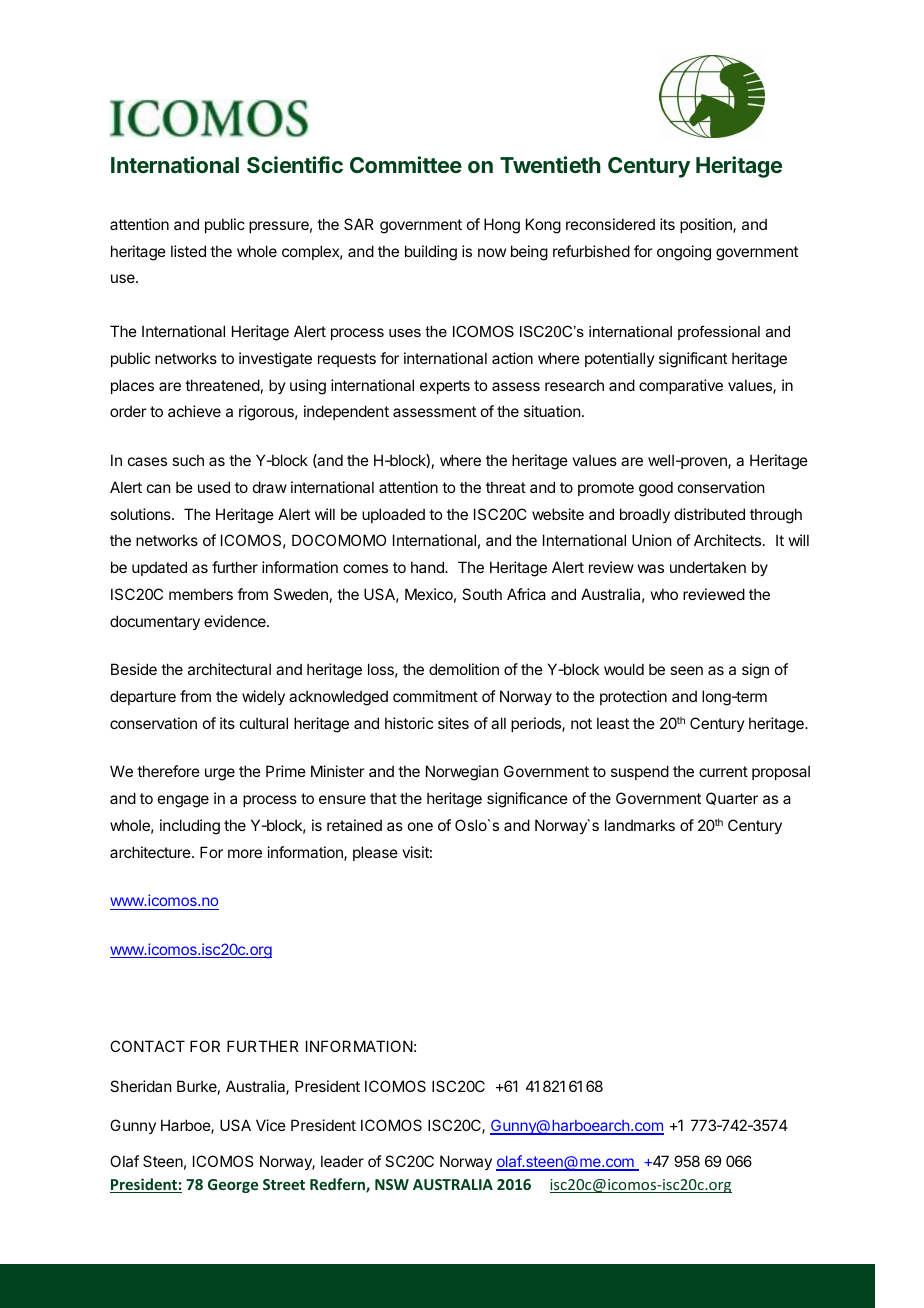 The height and width of the page is (1308, 924). What do you see at coordinates (684, 253) in the page?
I see `ongoing` at bounding box center [684, 253].
